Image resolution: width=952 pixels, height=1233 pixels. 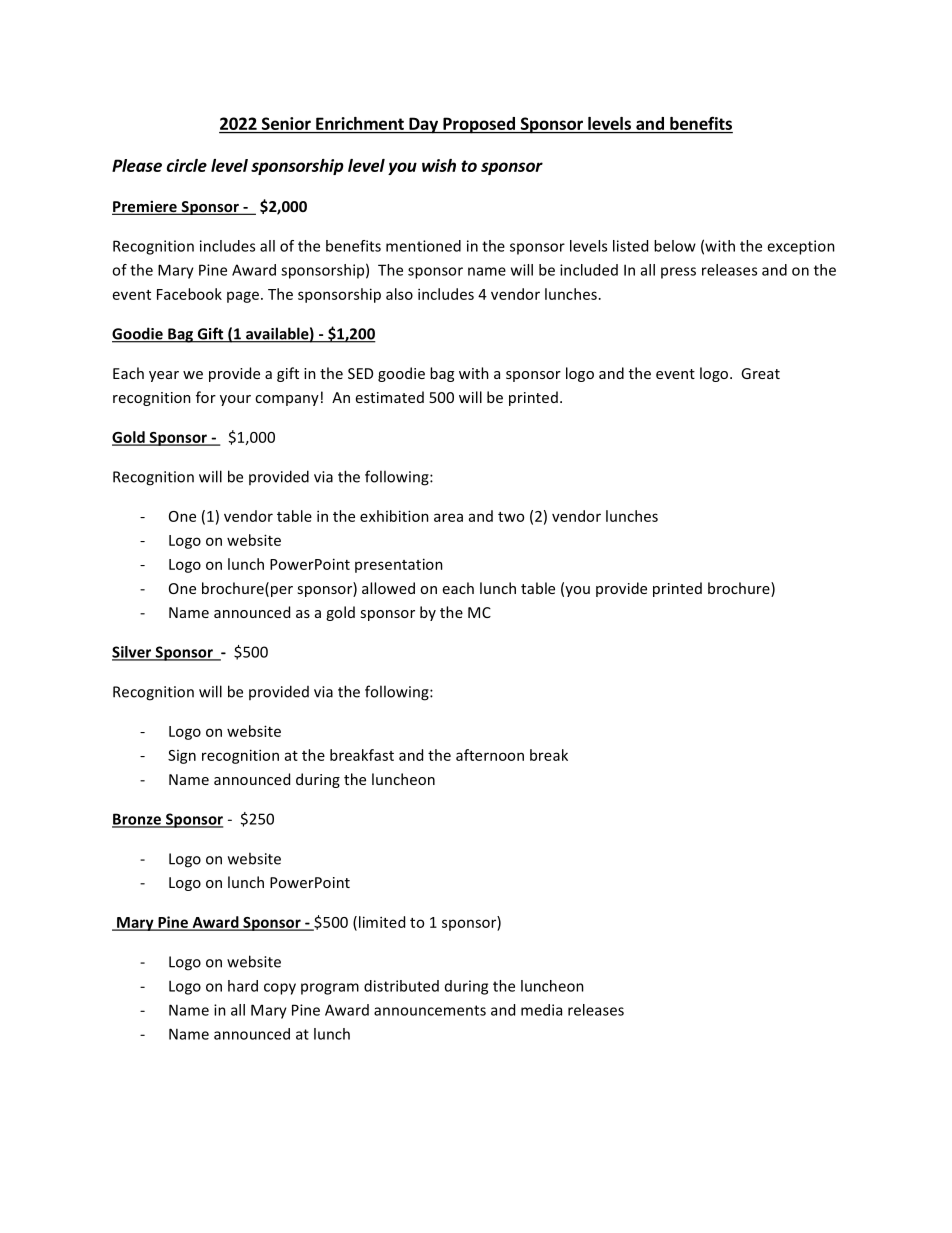 What do you see at coordinates (541, 1010) in the screenshot?
I see `media` at bounding box center [541, 1010].
